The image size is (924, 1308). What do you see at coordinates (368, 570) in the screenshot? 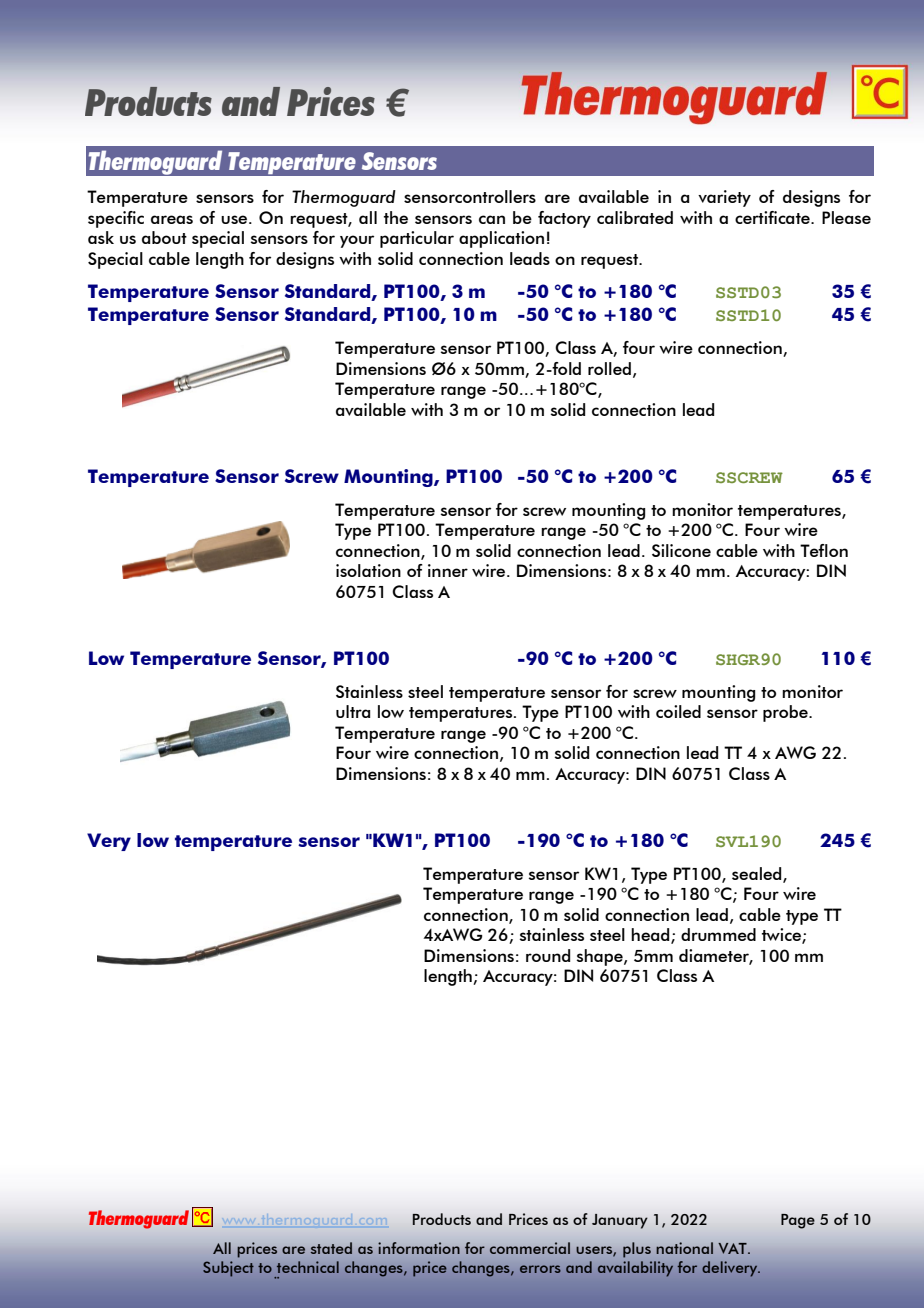
I see `isolation` at bounding box center [368, 570].
